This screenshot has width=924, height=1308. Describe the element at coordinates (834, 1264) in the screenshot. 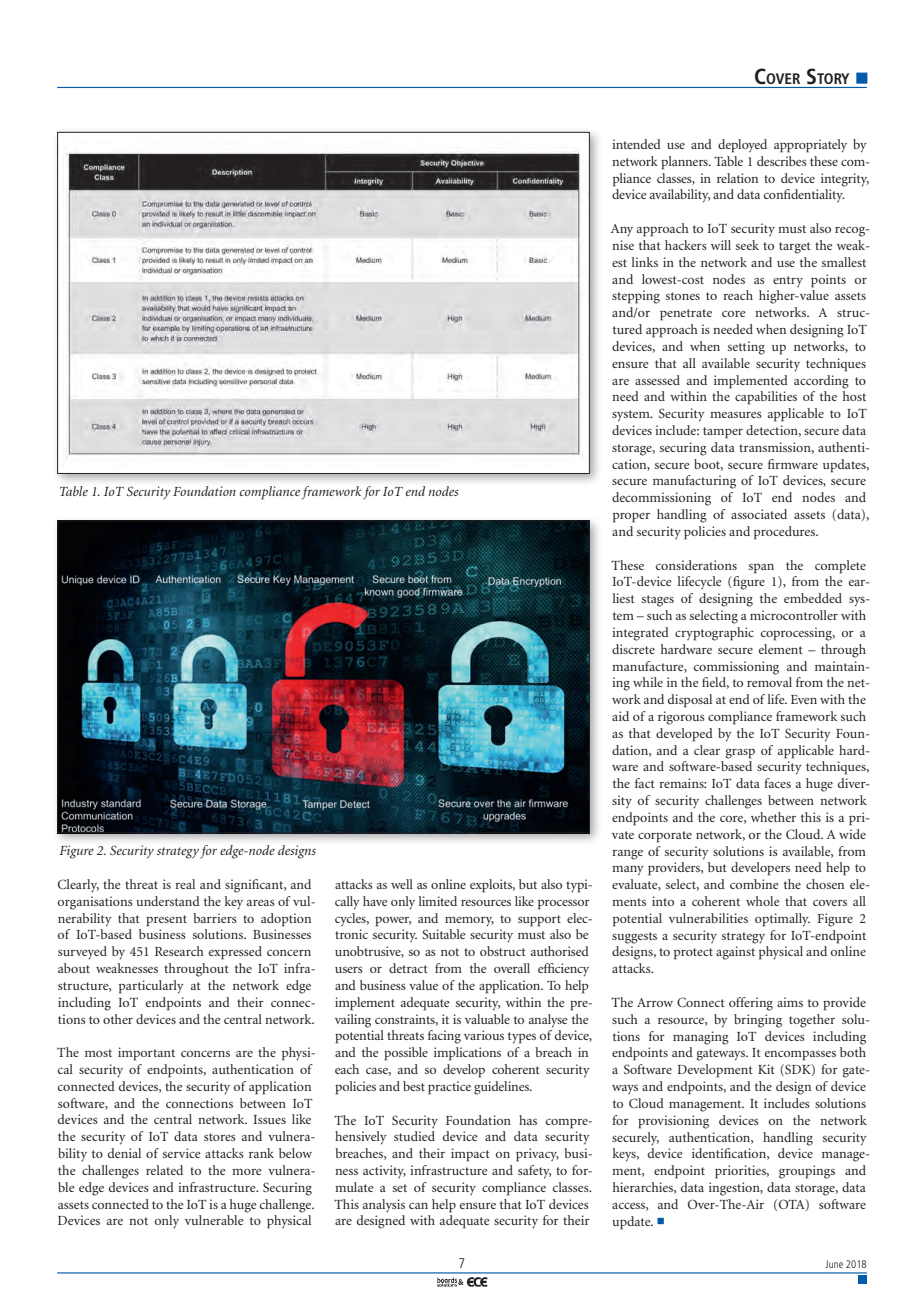

I see `June` at that location.
